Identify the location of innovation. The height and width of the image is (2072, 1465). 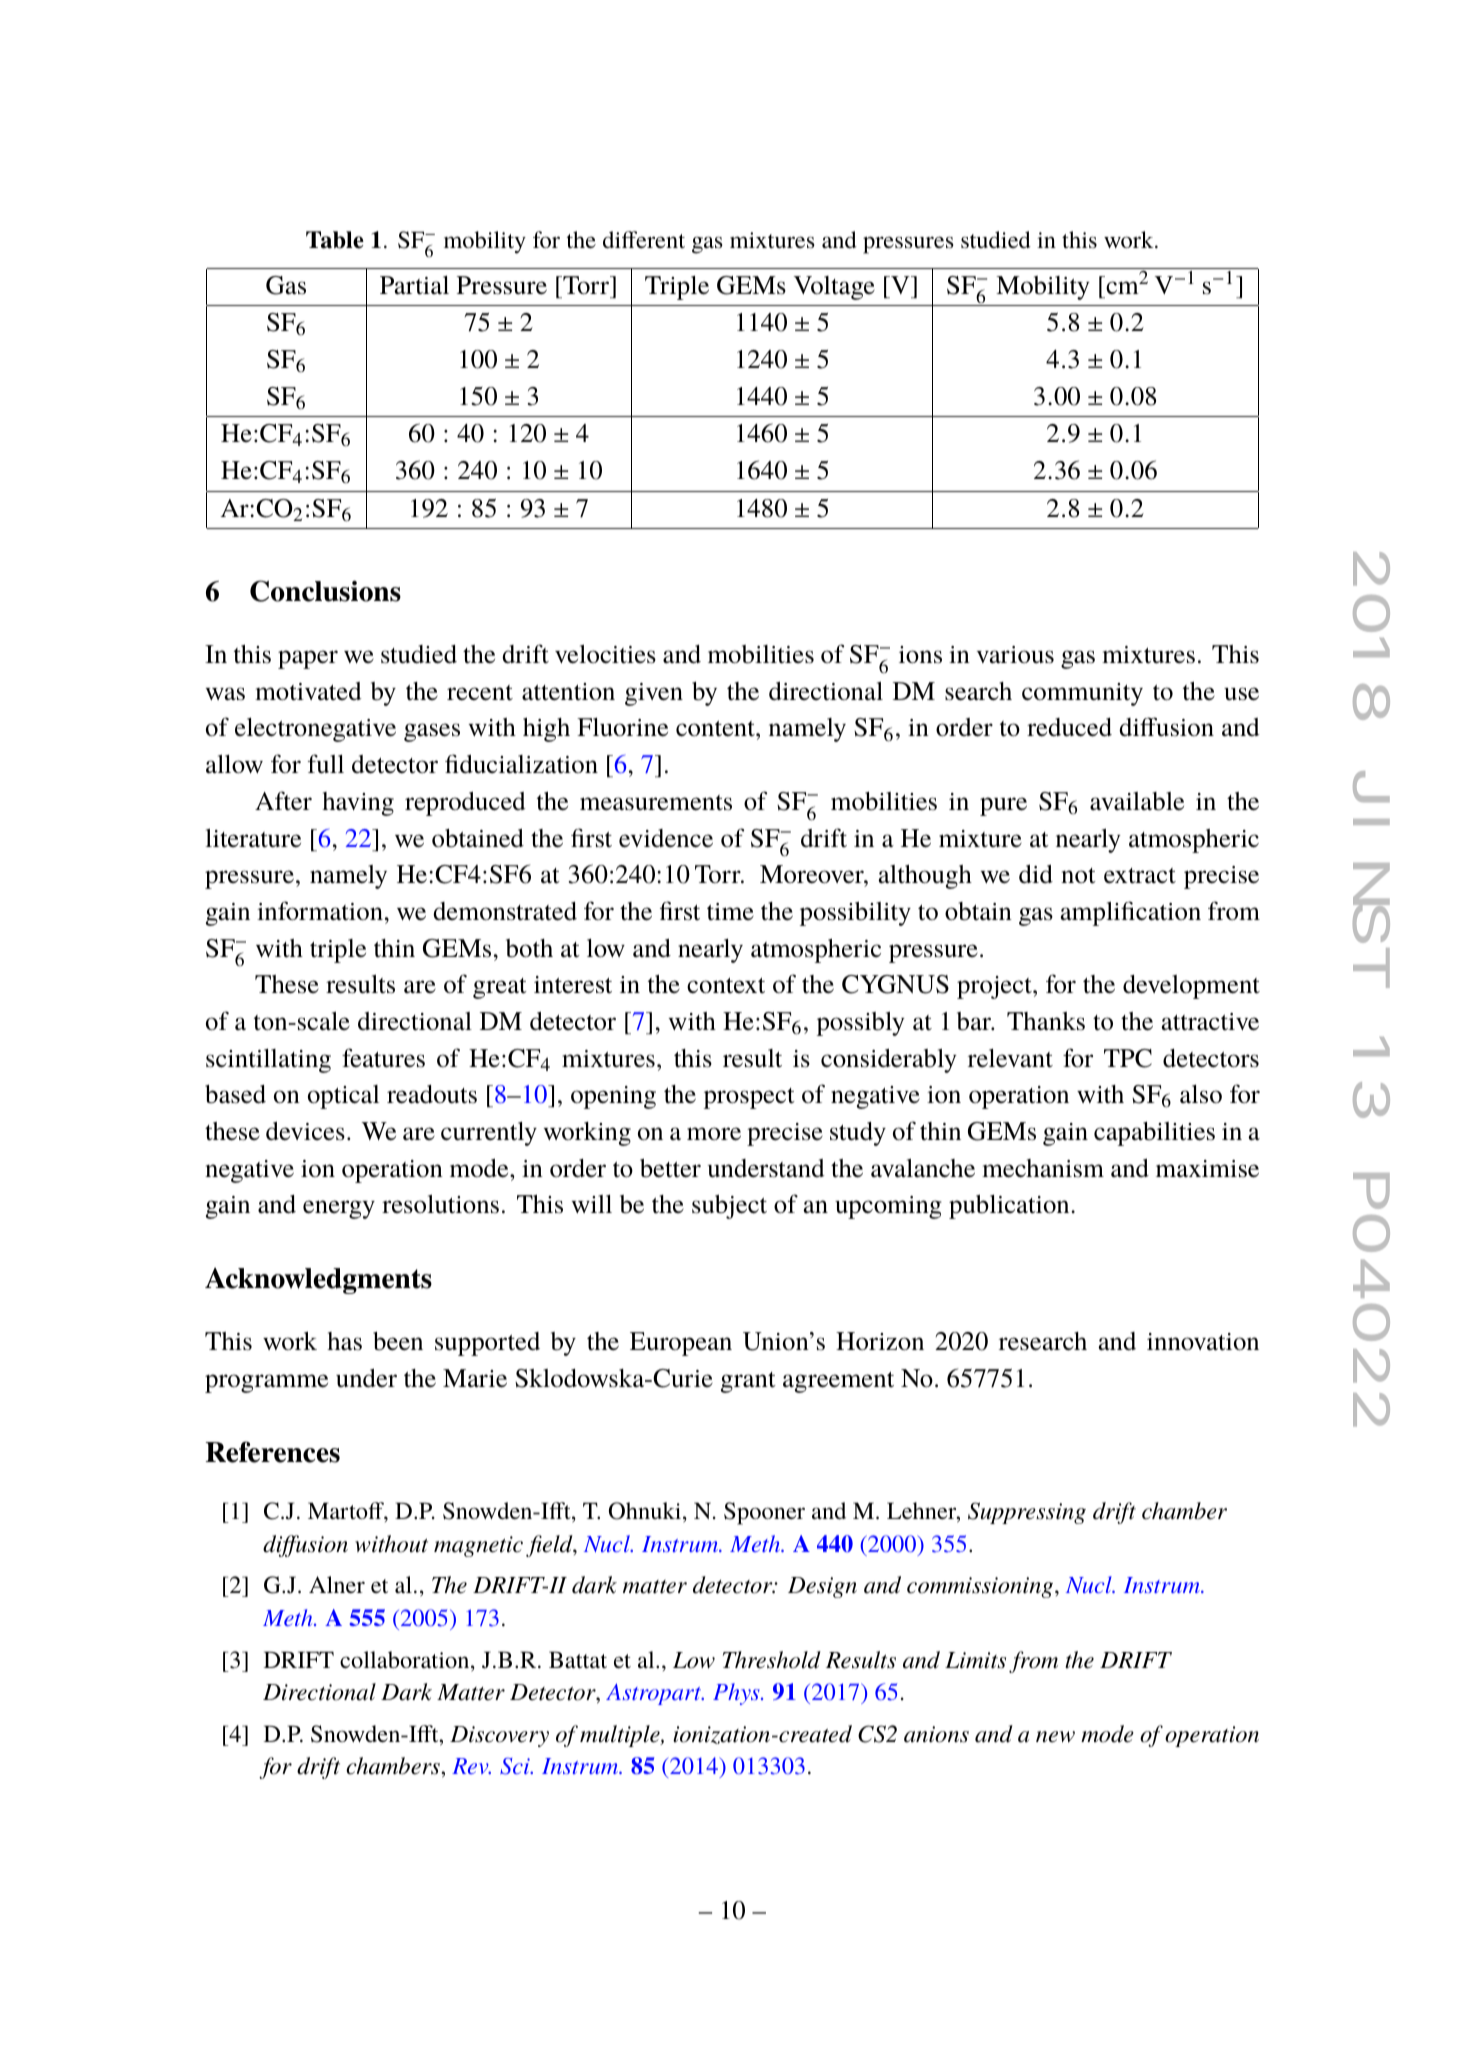
(1203, 1342).
